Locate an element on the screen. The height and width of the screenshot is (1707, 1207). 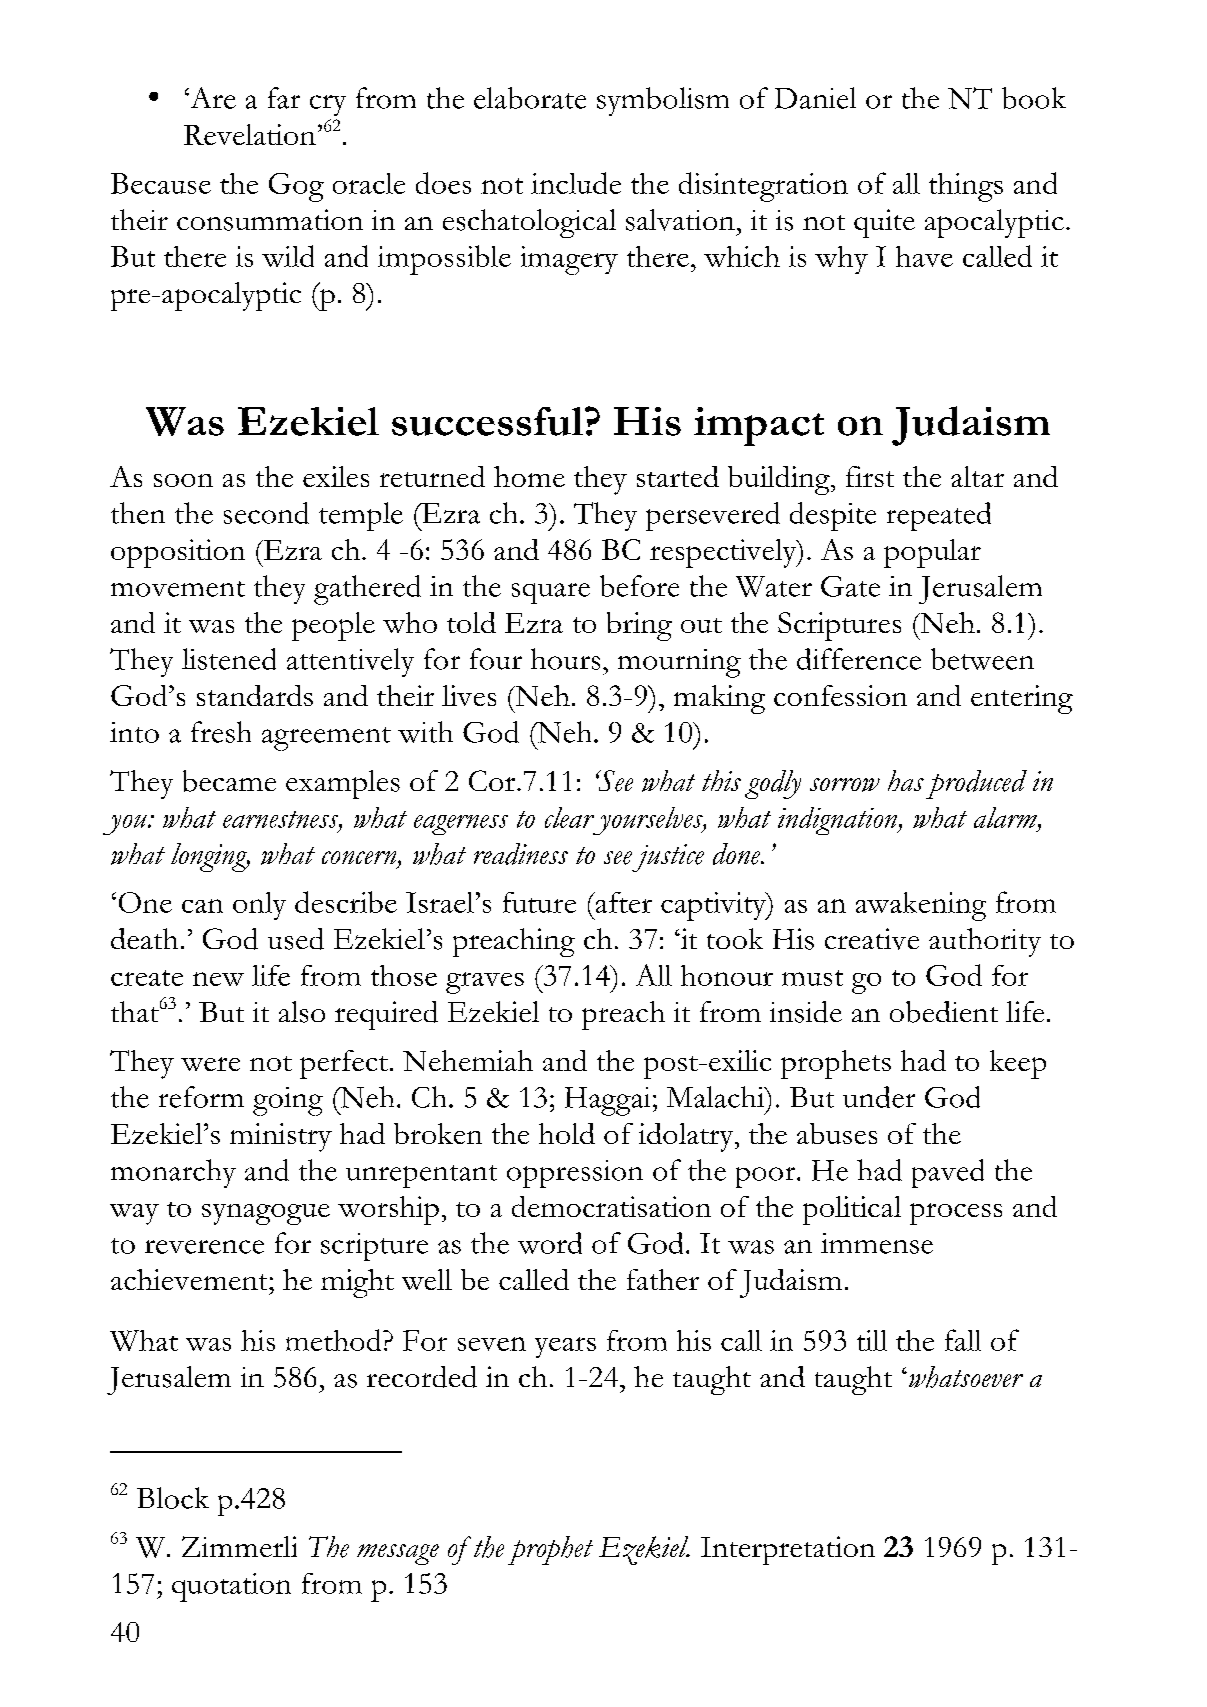
Interpretation is located at coordinates (788, 1550).
